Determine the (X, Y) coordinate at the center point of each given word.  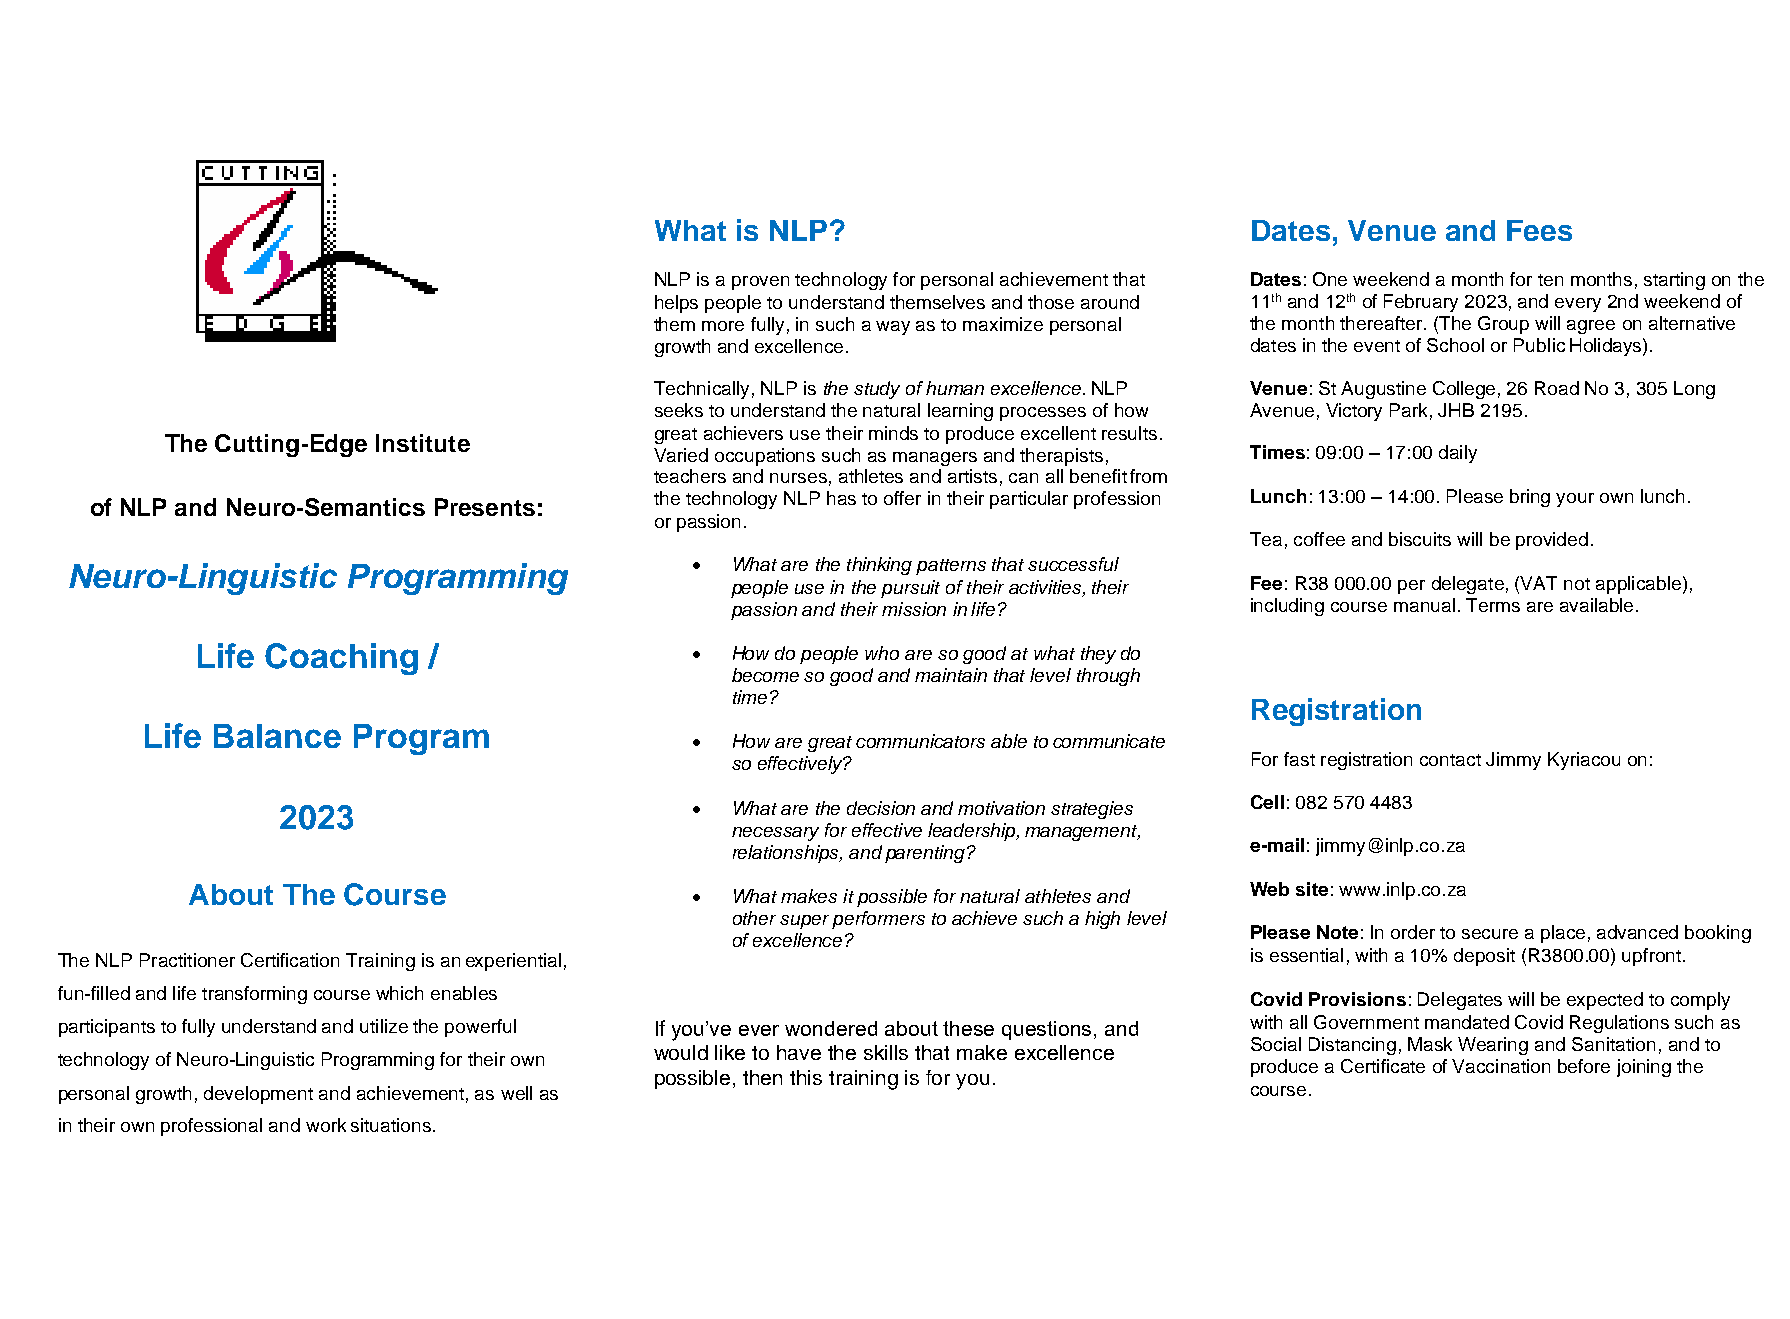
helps (676, 304)
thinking (879, 566)
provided (1552, 541)
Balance (277, 736)
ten (1550, 280)
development (258, 1095)
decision (881, 808)
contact (1450, 760)
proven (760, 283)
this (806, 1077)
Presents (485, 507)
